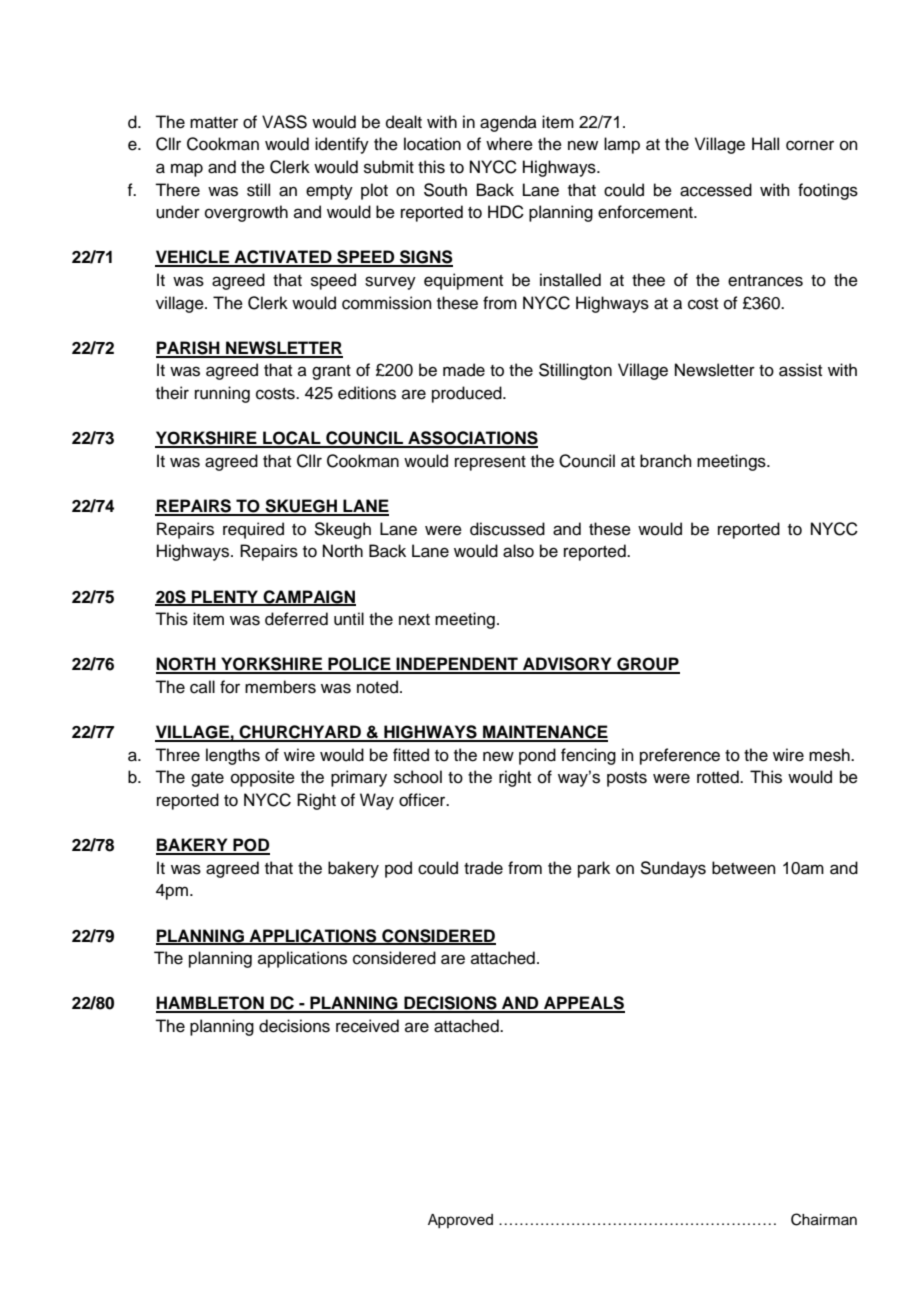  I want to click on APPEALS, so click(583, 1004).
